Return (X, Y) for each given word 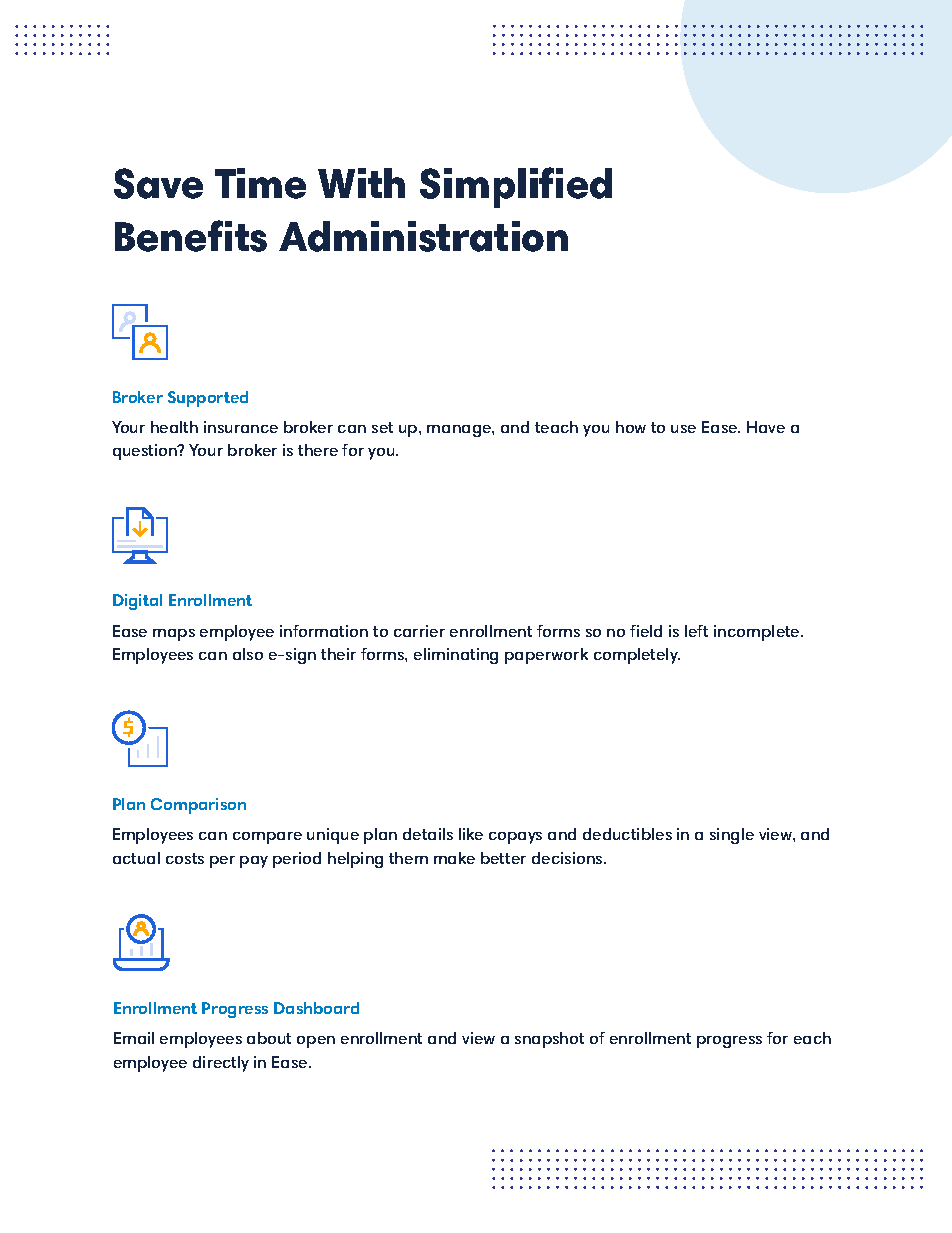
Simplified (516, 187)
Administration (423, 236)
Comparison (198, 806)
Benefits (191, 236)
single (732, 836)
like (471, 834)
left (696, 631)
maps (174, 635)
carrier (419, 631)
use (683, 429)
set (382, 427)
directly (221, 1064)
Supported (208, 399)
